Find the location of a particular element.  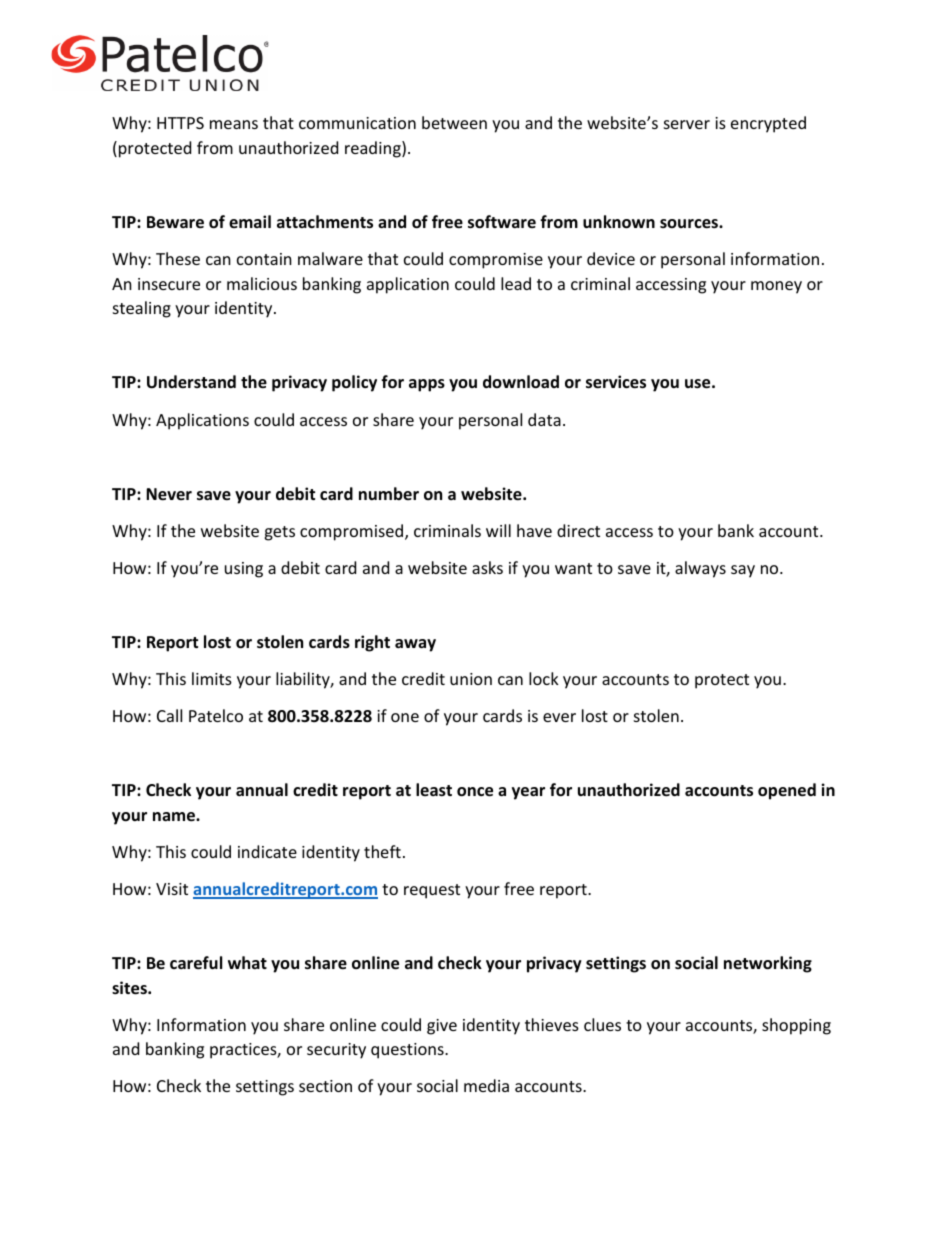

apps is located at coordinates (427, 385).
